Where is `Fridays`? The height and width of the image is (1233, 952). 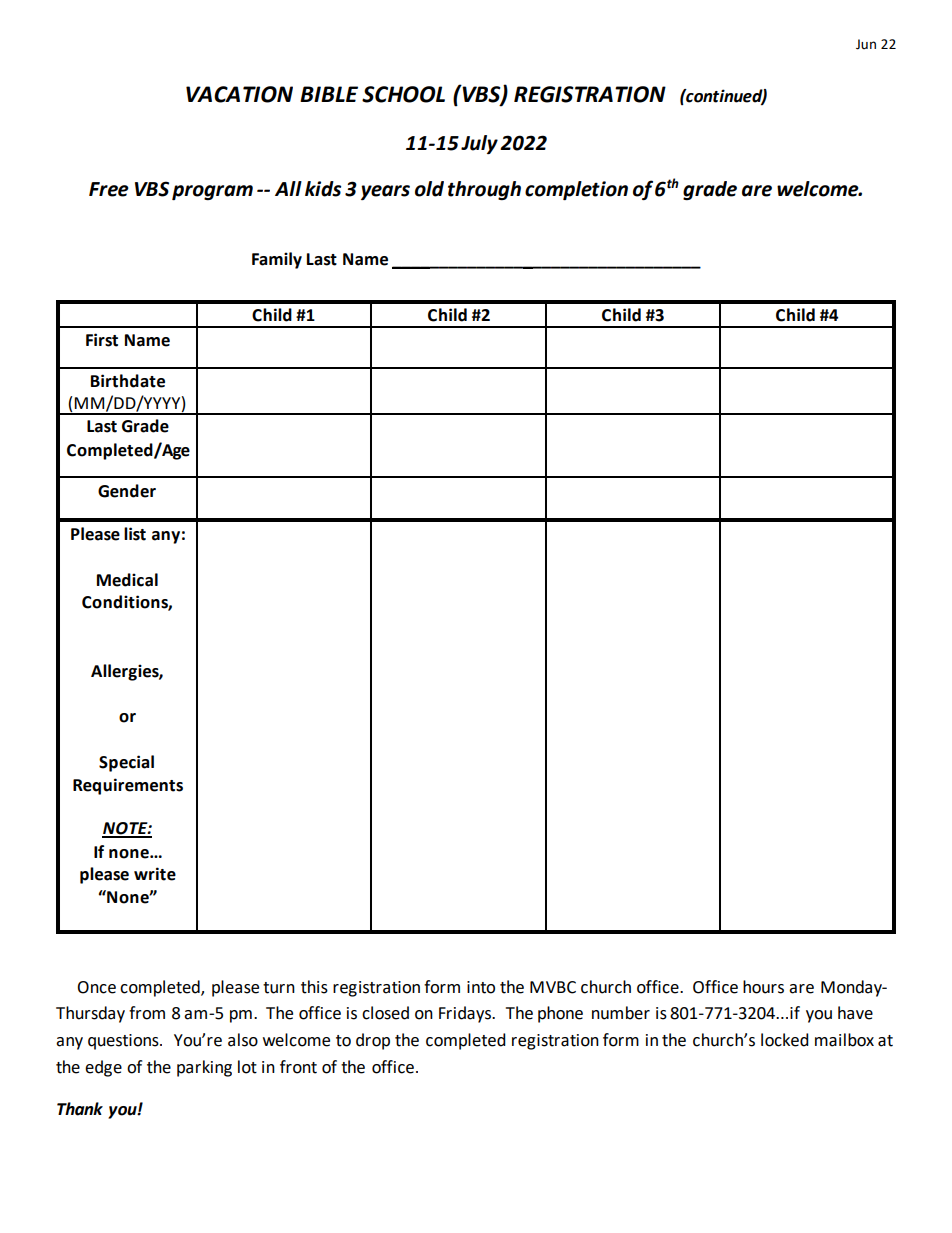
Fridays is located at coordinates (466, 1014).
